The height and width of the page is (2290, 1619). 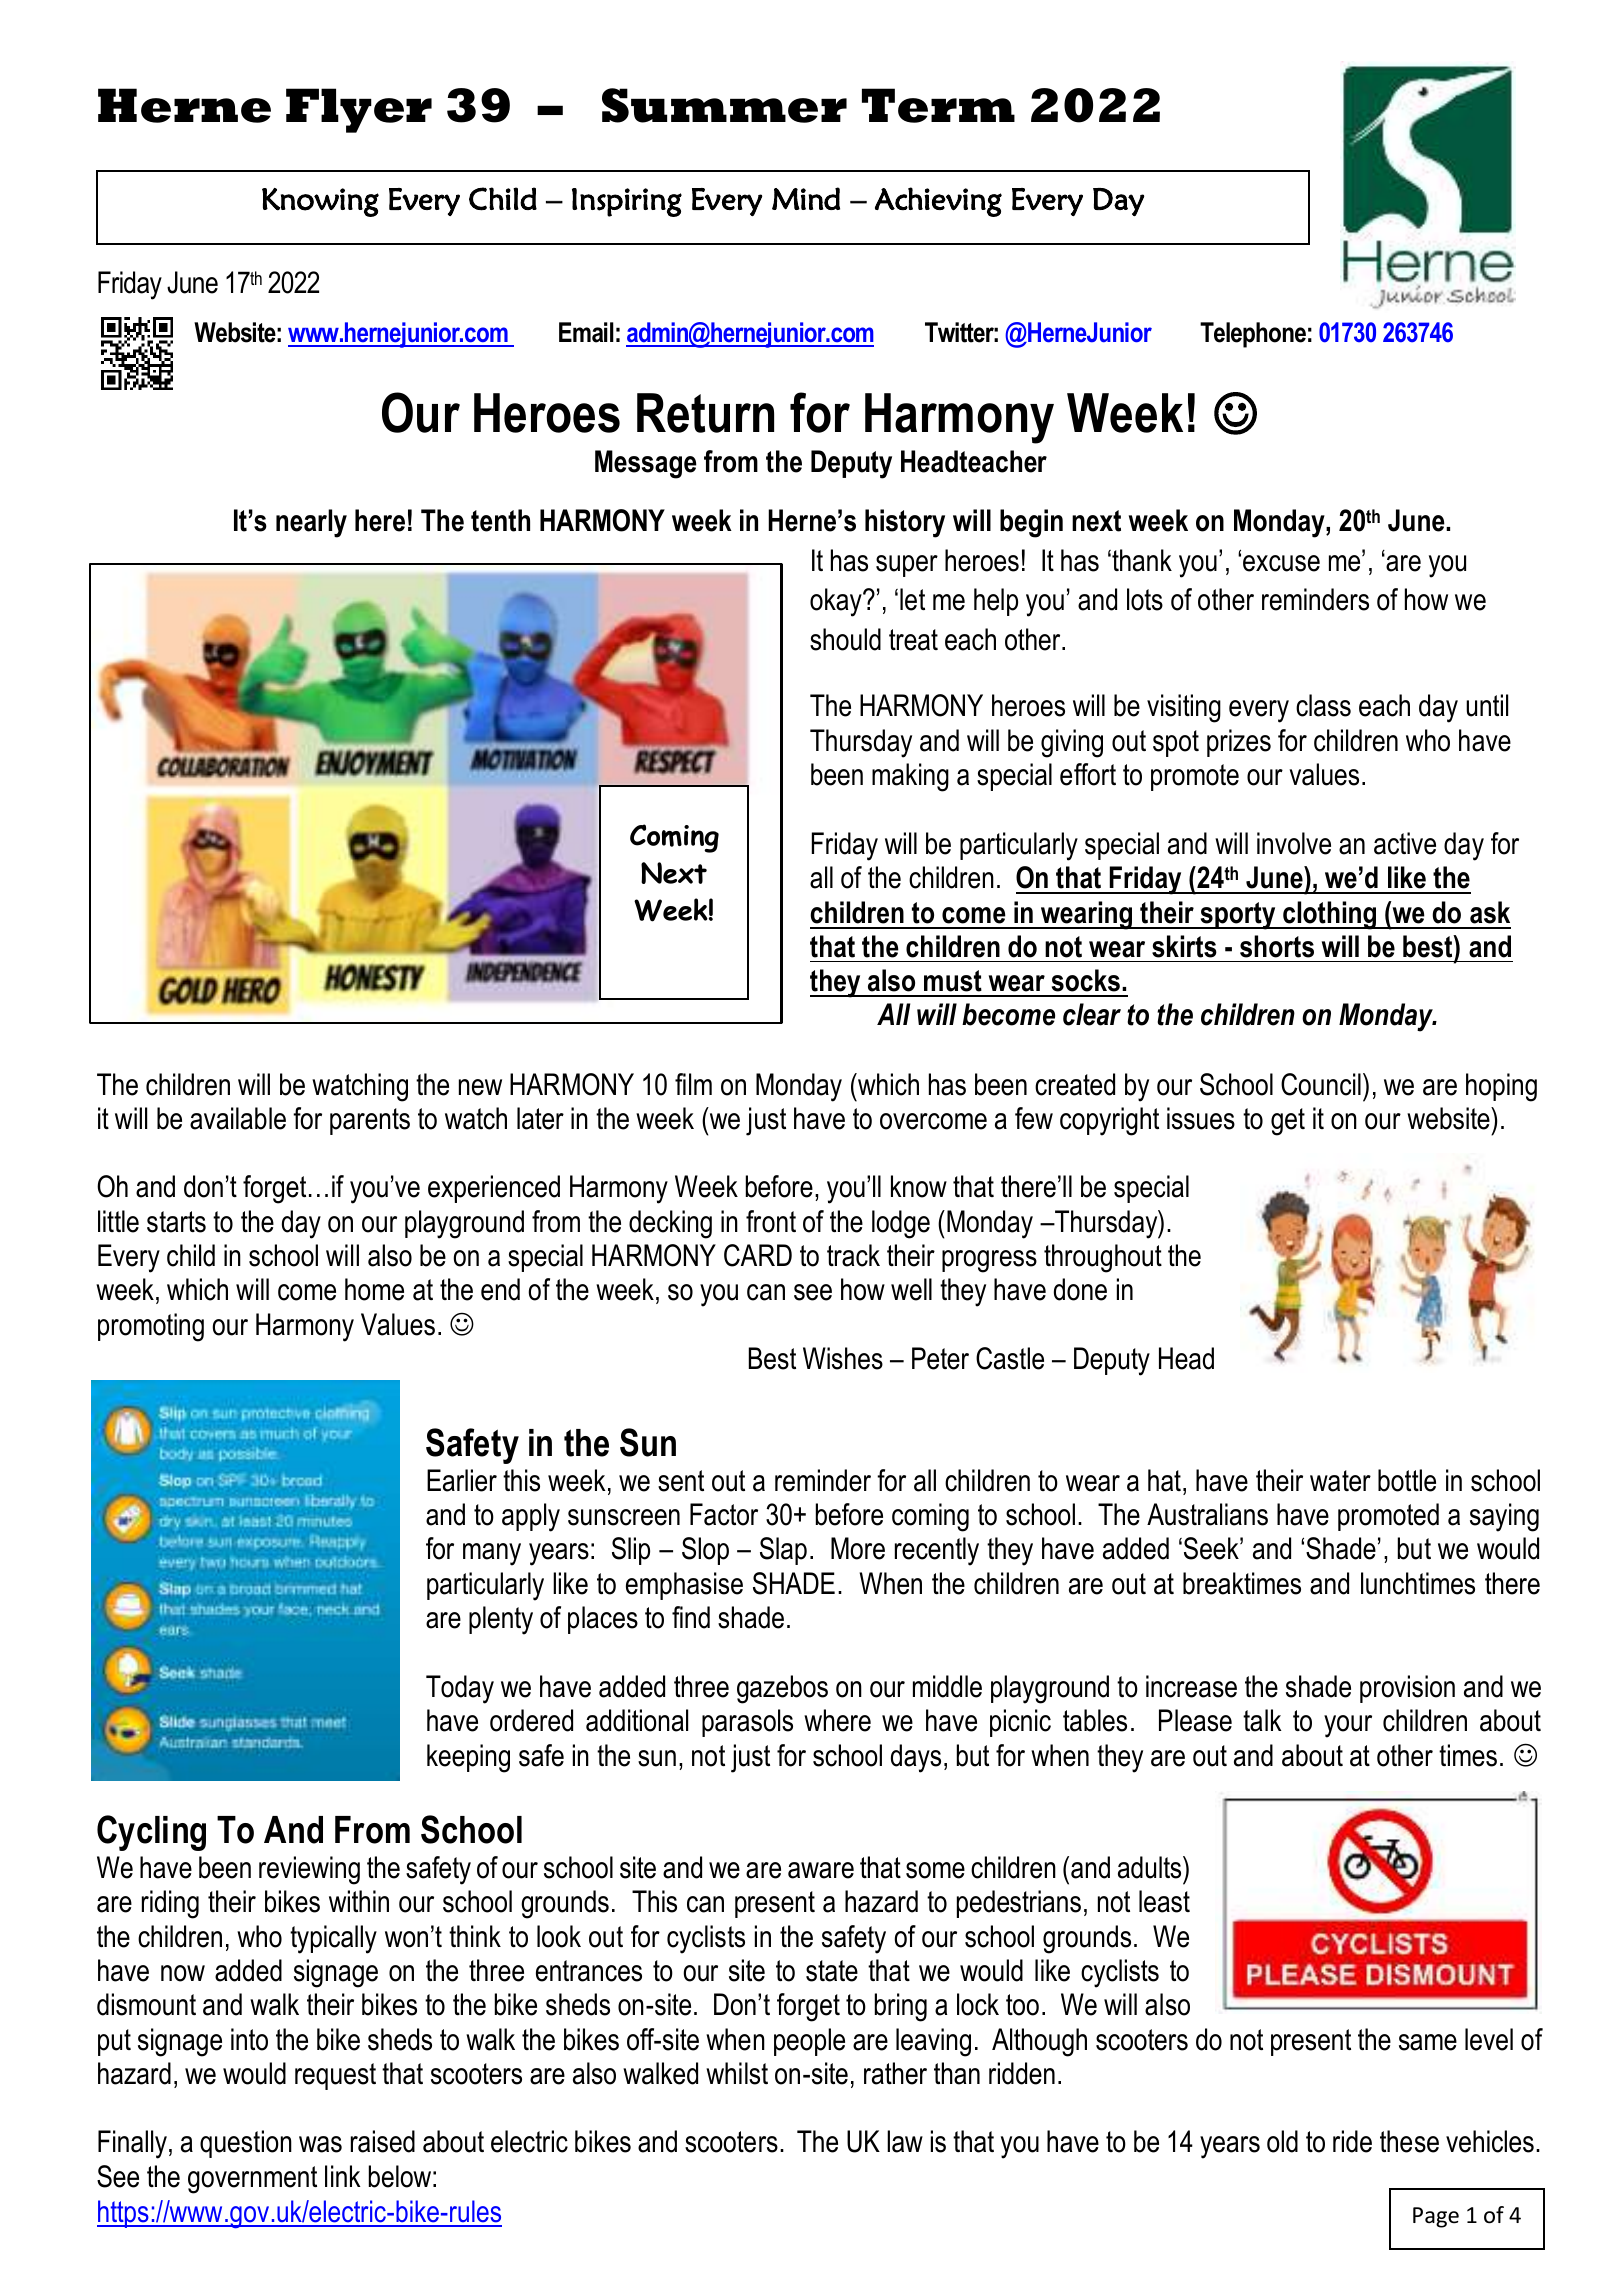 What do you see at coordinates (320, 2144) in the page?
I see `was` at bounding box center [320, 2144].
